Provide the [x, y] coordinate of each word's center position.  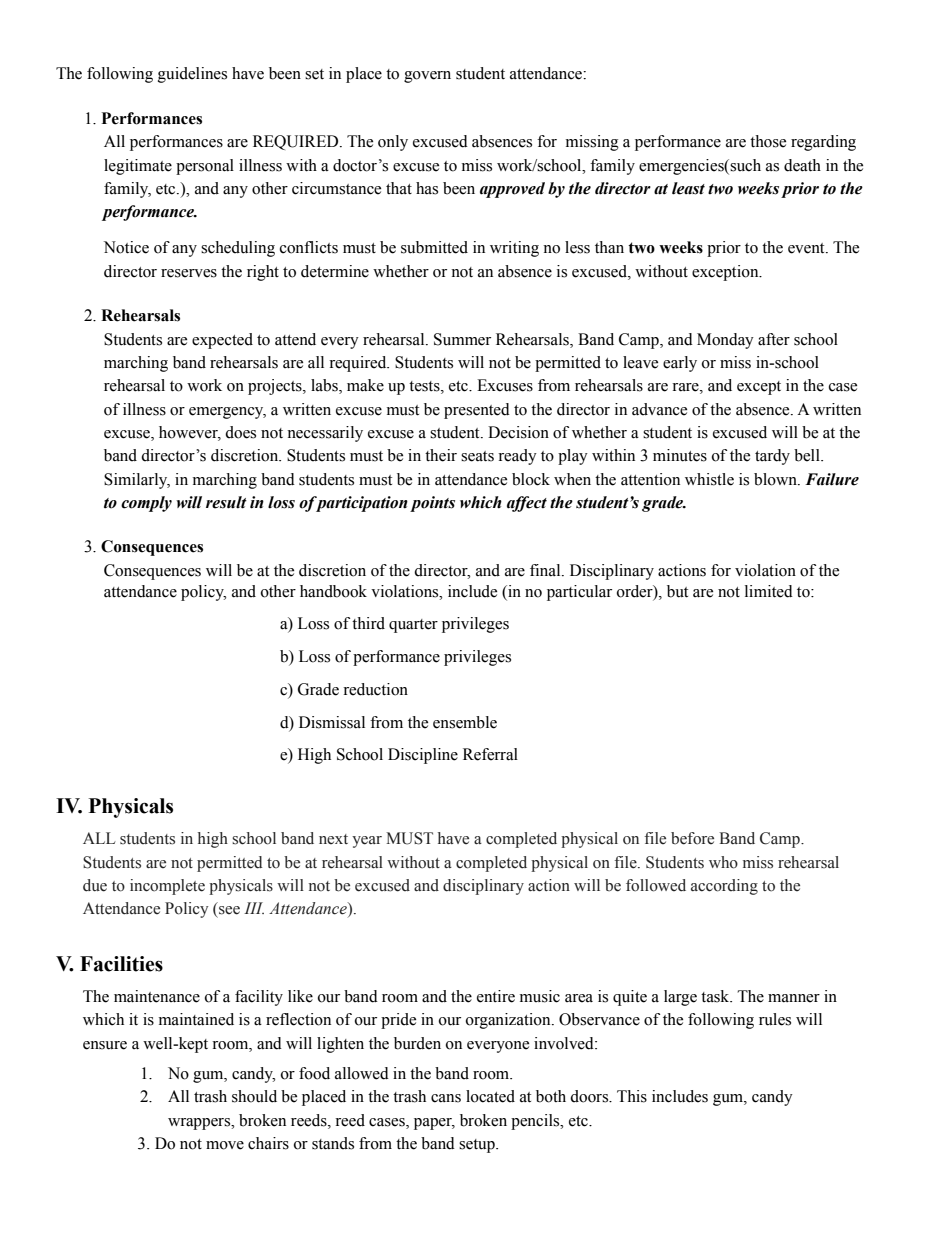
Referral [490, 754]
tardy [772, 457]
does [240, 432]
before [692, 838]
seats [477, 456]
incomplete [167, 887]
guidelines [192, 75]
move [225, 1145]
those [768, 141]
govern [427, 77]
